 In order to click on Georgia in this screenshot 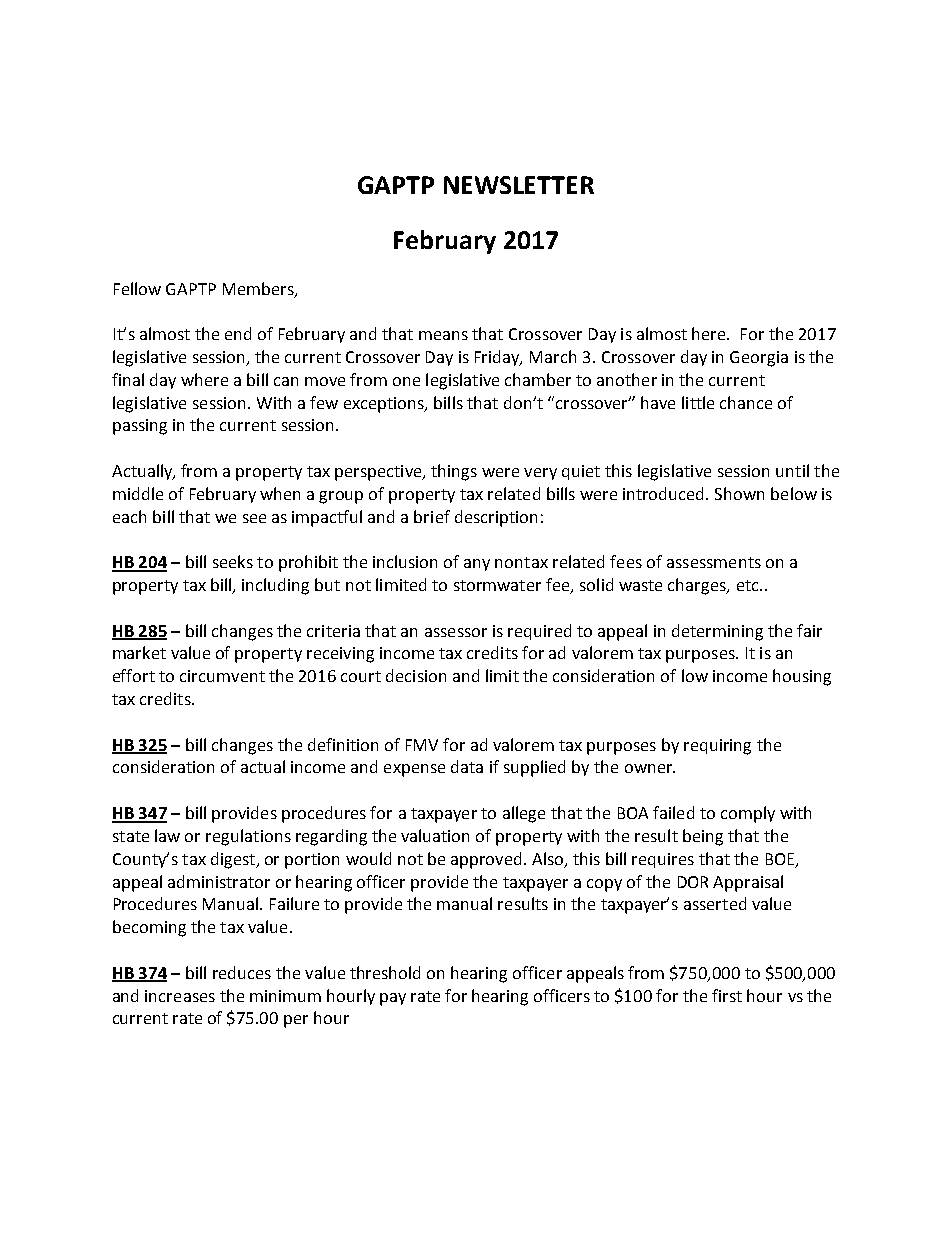, I will do `click(759, 359)`.
